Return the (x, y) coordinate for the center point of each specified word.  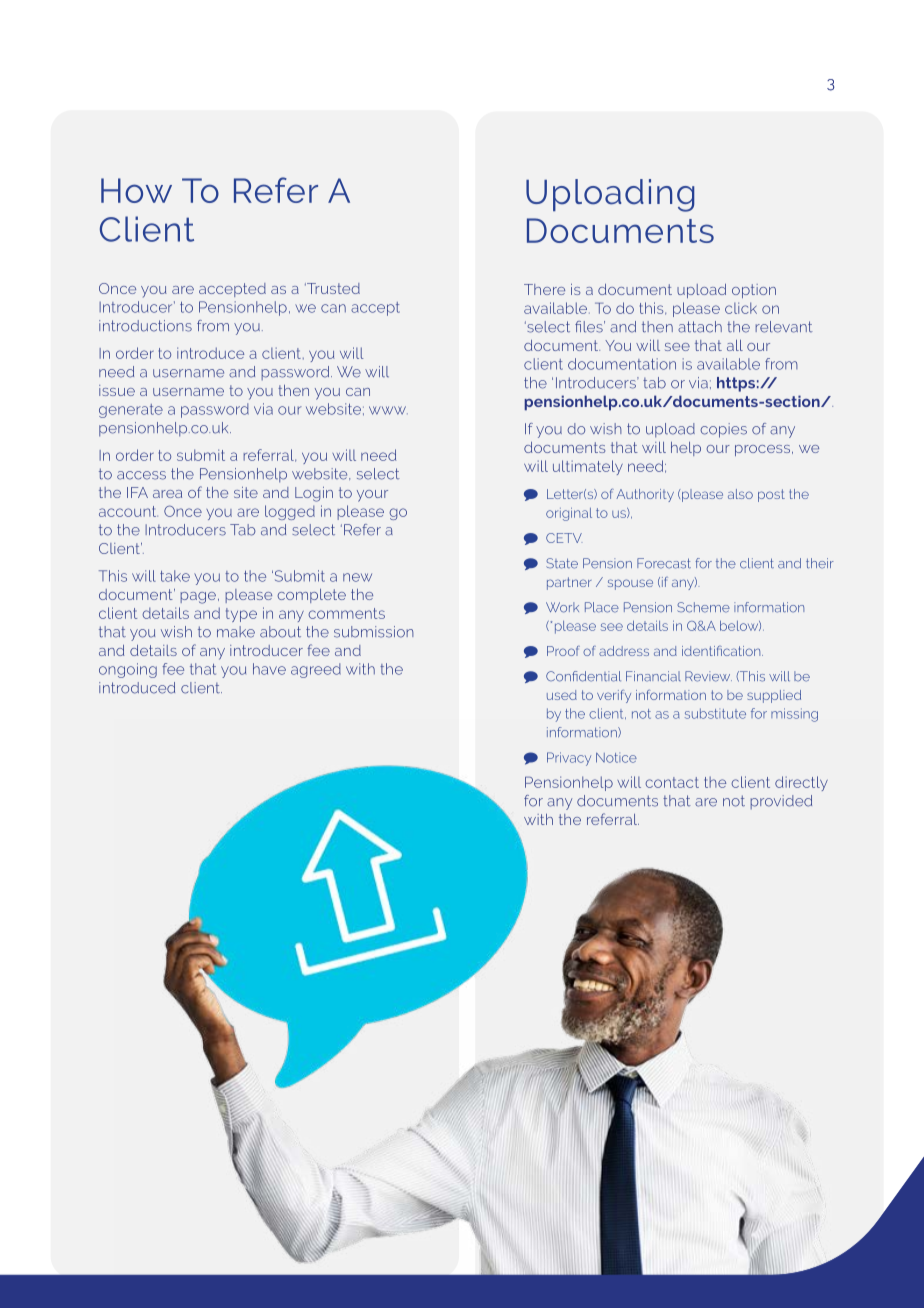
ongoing (128, 670)
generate (131, 411)
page (198, 598)
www (388, 410)
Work (562, 607)
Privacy (569, 759)
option (754, 291)
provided (781, 802)
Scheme (703, 607)
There (544, 289)
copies (723, 430)
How (136, 190)
